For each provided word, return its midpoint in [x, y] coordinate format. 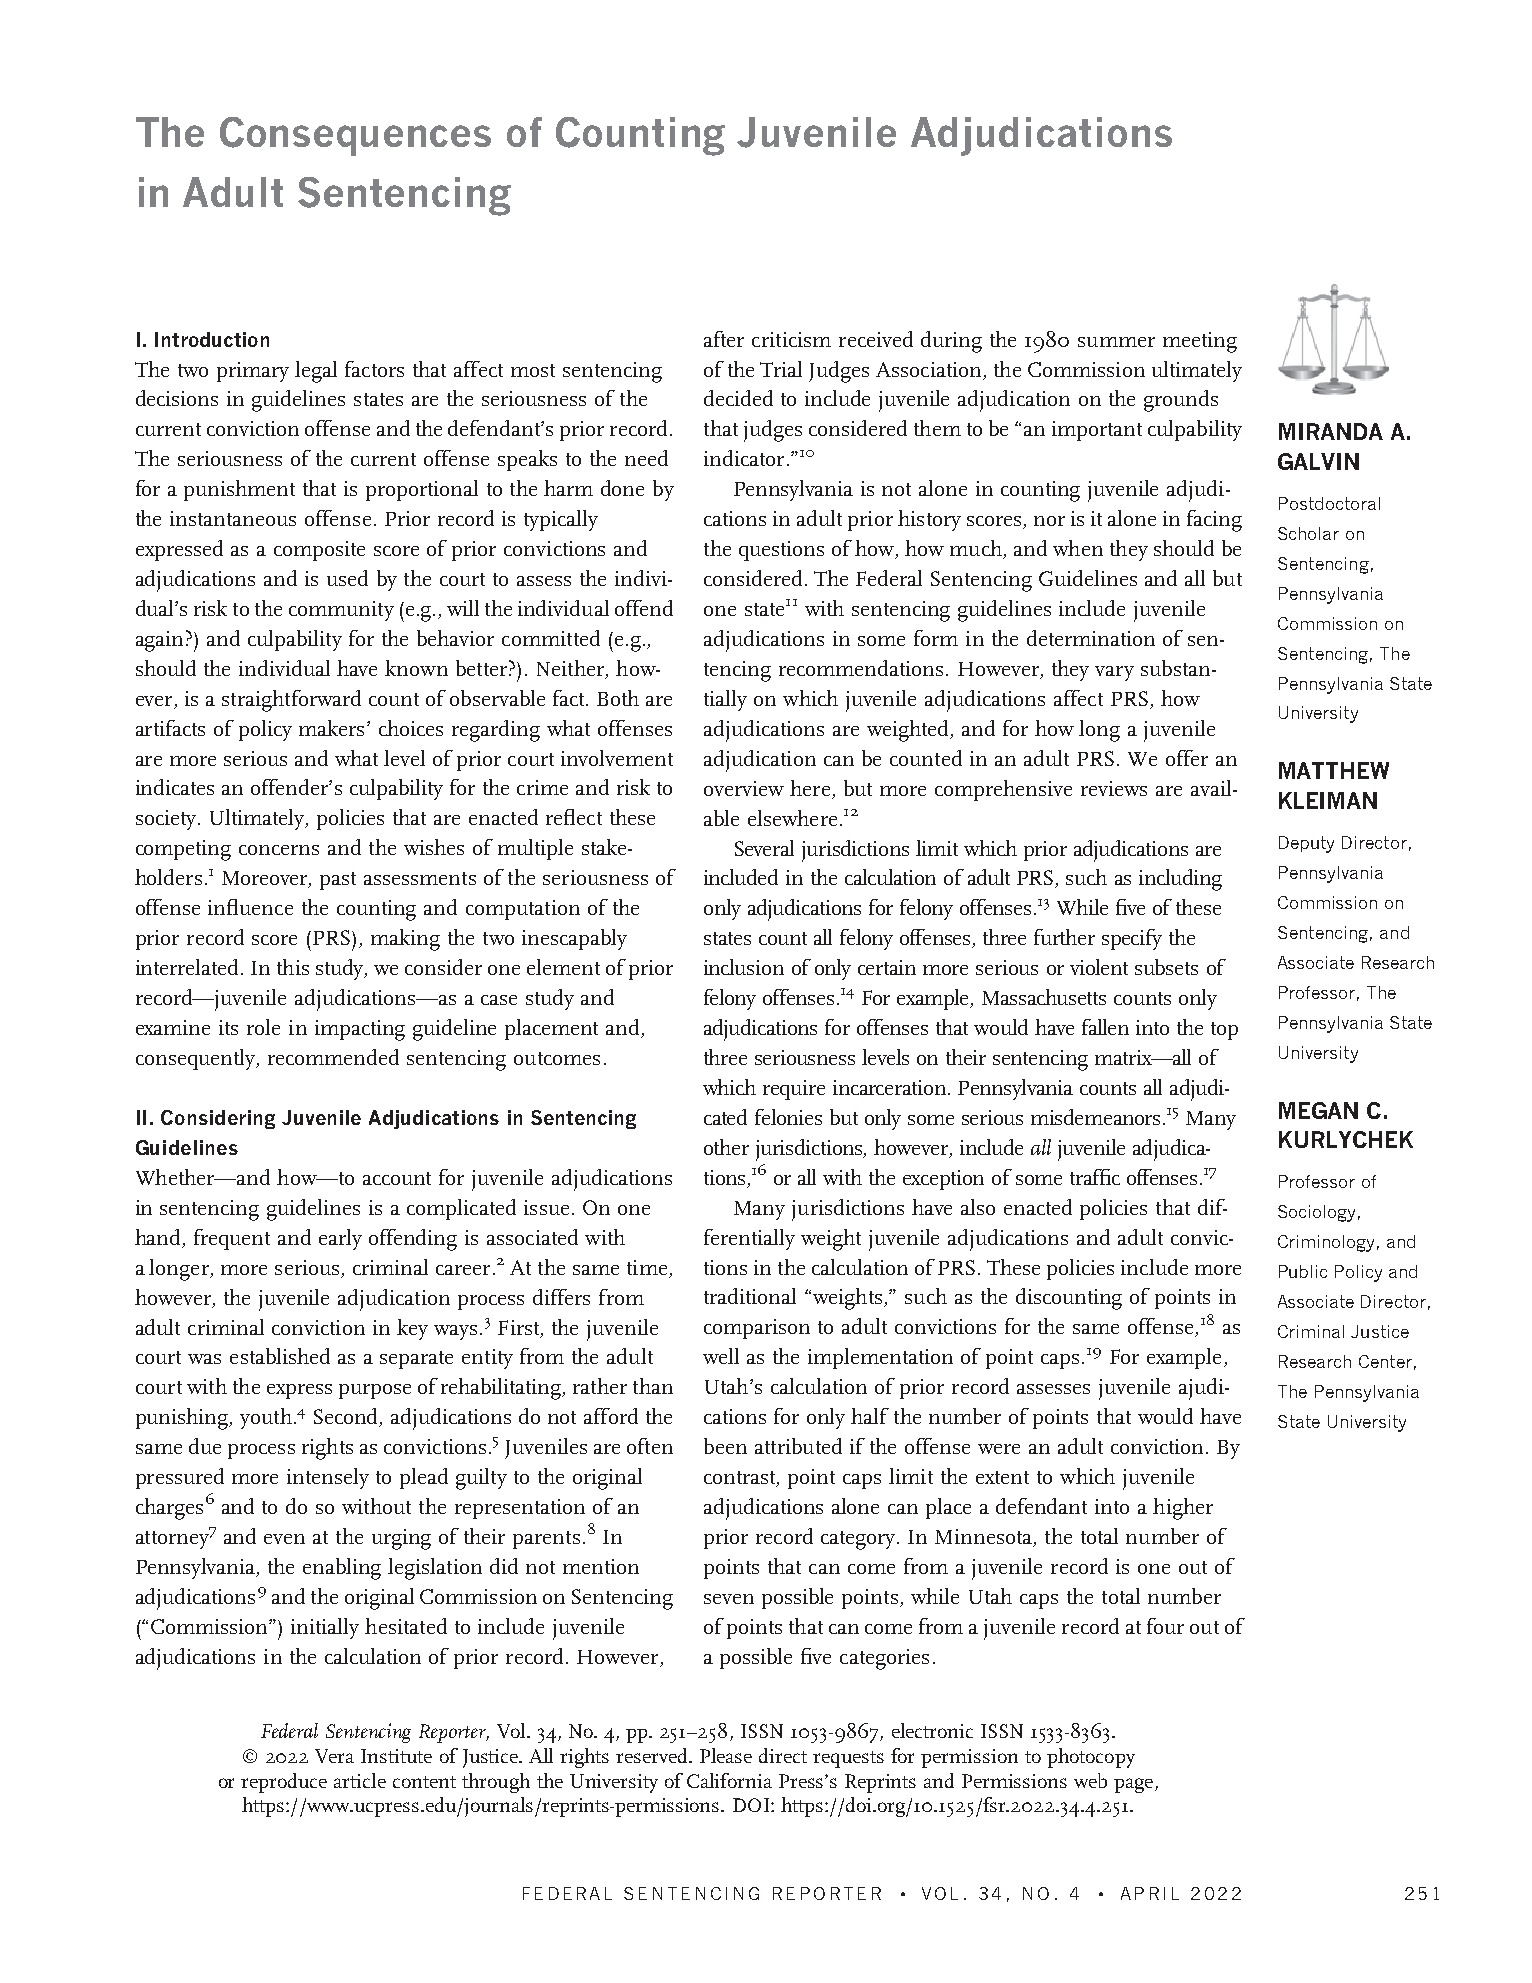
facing [1214, 521]
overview [744, 788]
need [646, 458]
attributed [798, 1446]
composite [319, 551]
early [340, 1239]
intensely [328, 1478]
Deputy [1306, 844]
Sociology [1316, 1213]
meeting [1200, 342]
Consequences [355, 136]
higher [1183, 1509]
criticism [791, 339]
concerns [279, 850]
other [726, 1147]
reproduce [284, 1783]
